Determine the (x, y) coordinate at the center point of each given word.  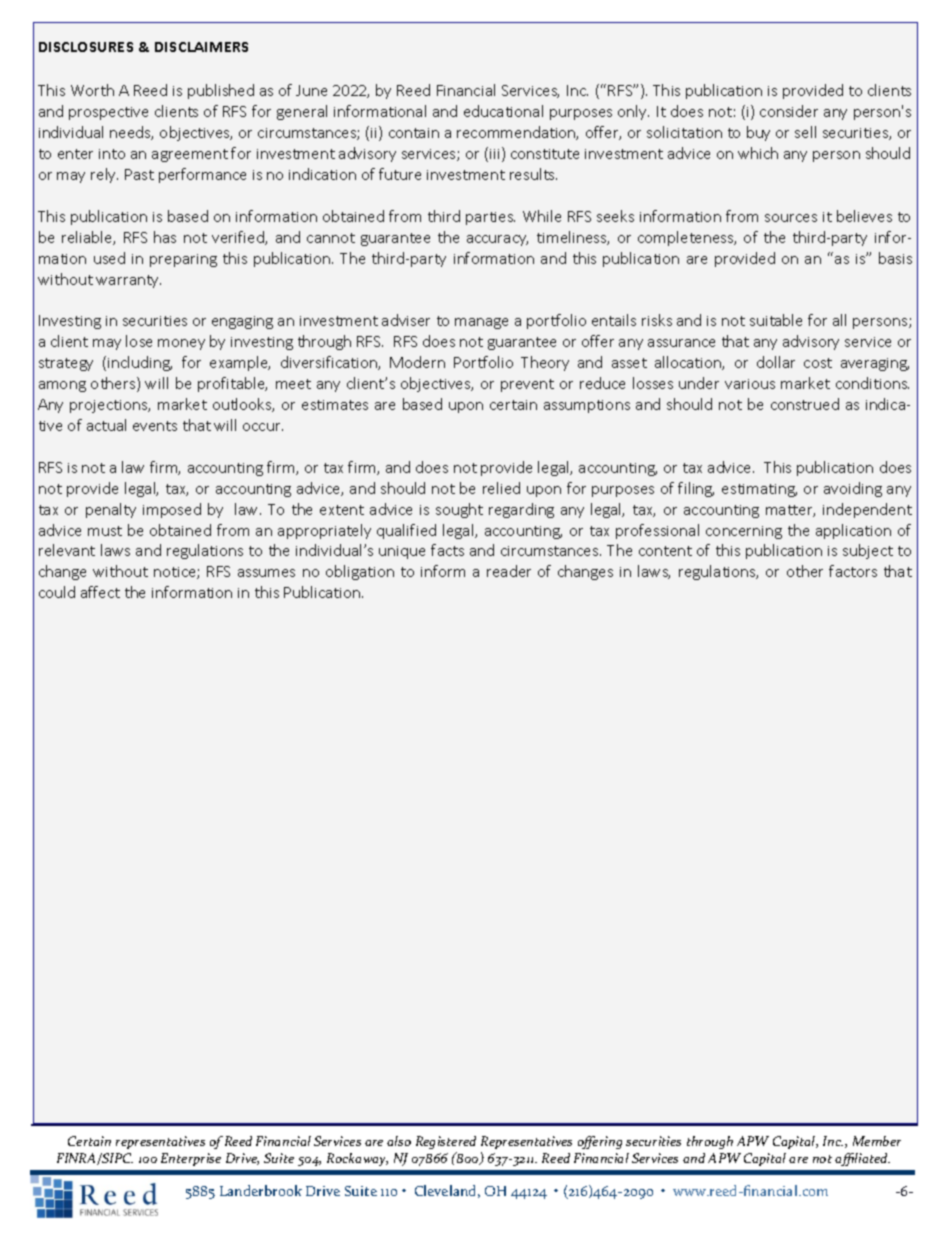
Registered (446, 1142)
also (399, 1141)
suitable (776, 320)
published (221, 91)
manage (481, 323)
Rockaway (357, 1159)
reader (509, 571)
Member (877, 1141)
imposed (172, 510)
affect (100, 592)
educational (503, 111)
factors (853, 571)
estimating (759, 490)
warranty (128, 281)
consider (789, 111)
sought (459, 510)
